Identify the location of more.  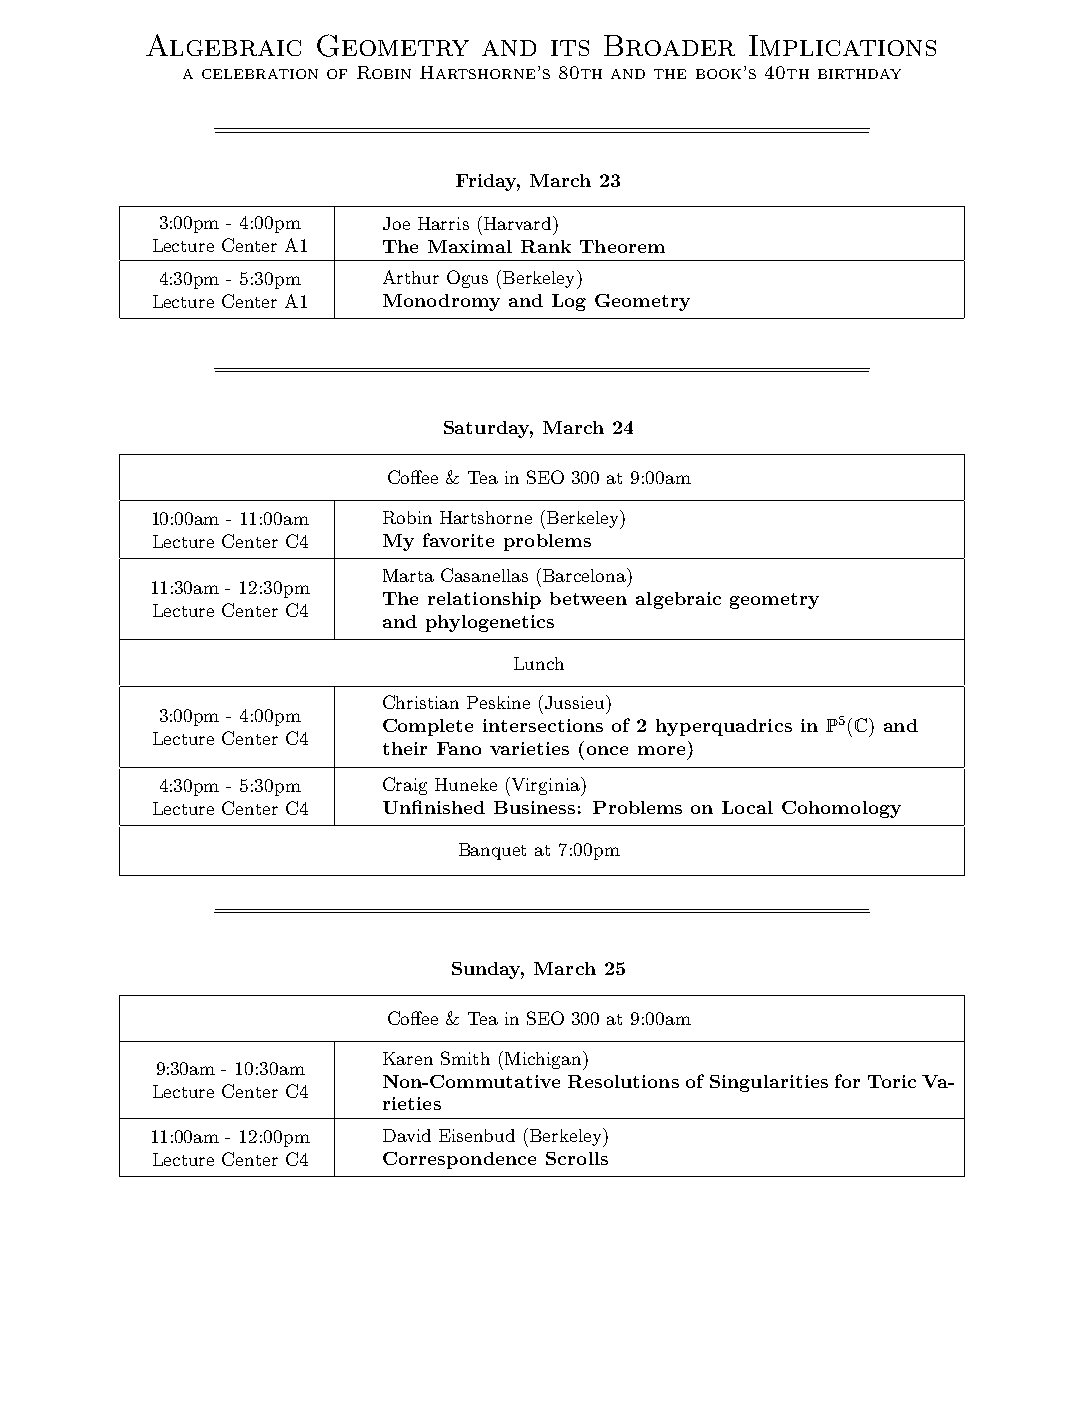
(661, 750).
